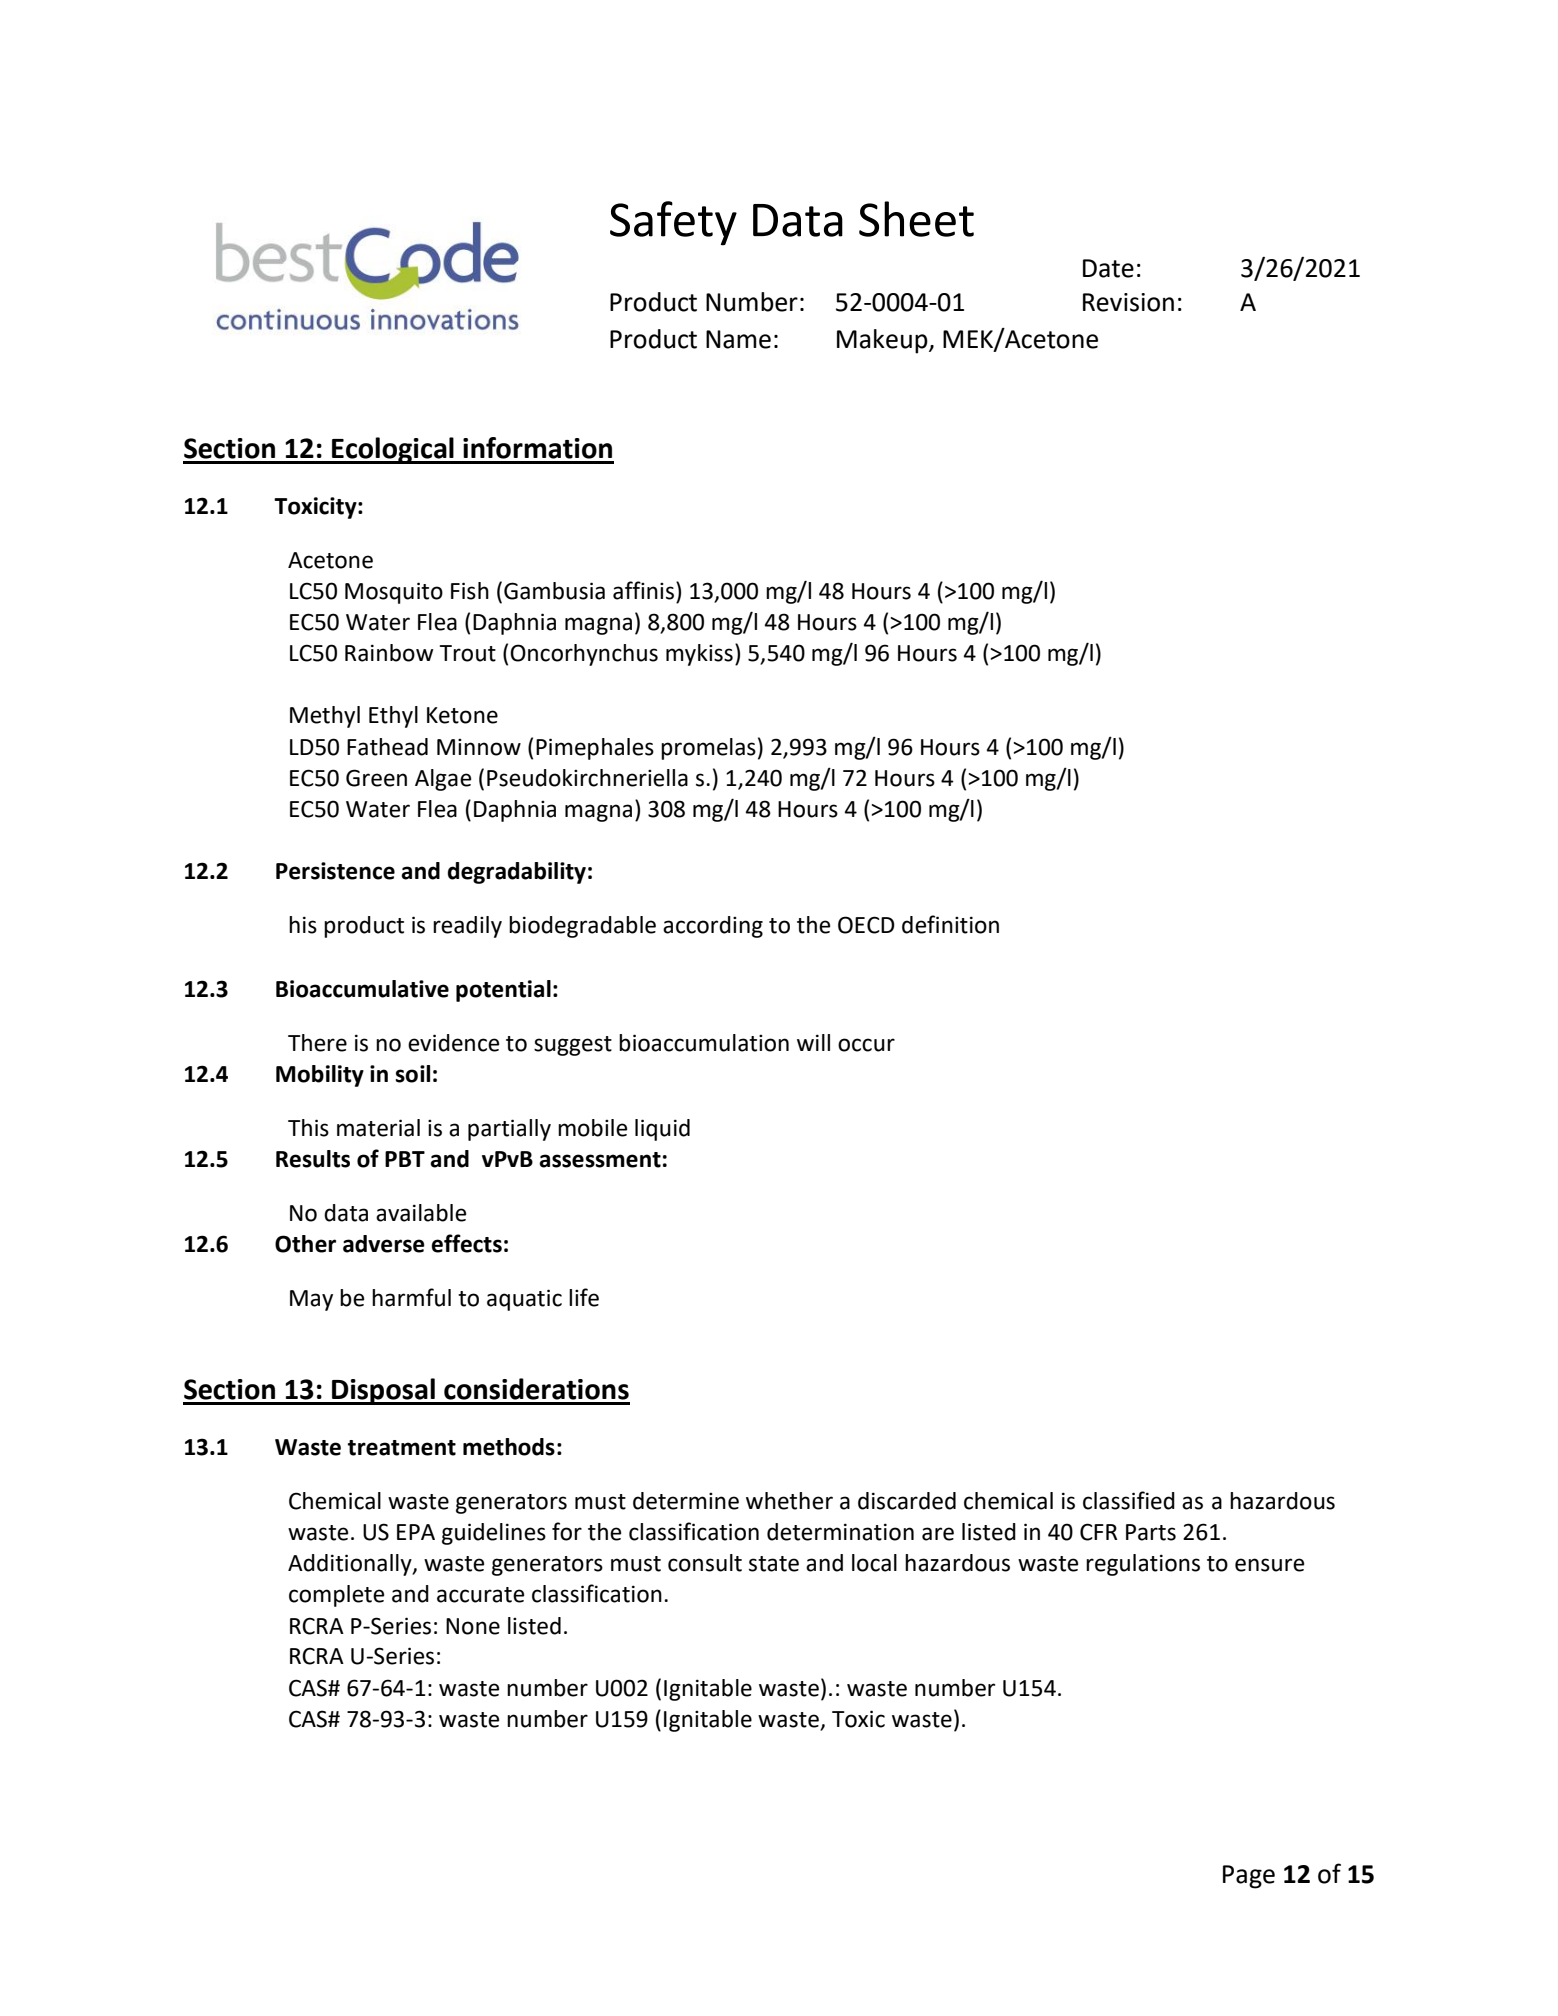 The image size is (1558, 2016). I want to click on whether, so click(789, 1501).
